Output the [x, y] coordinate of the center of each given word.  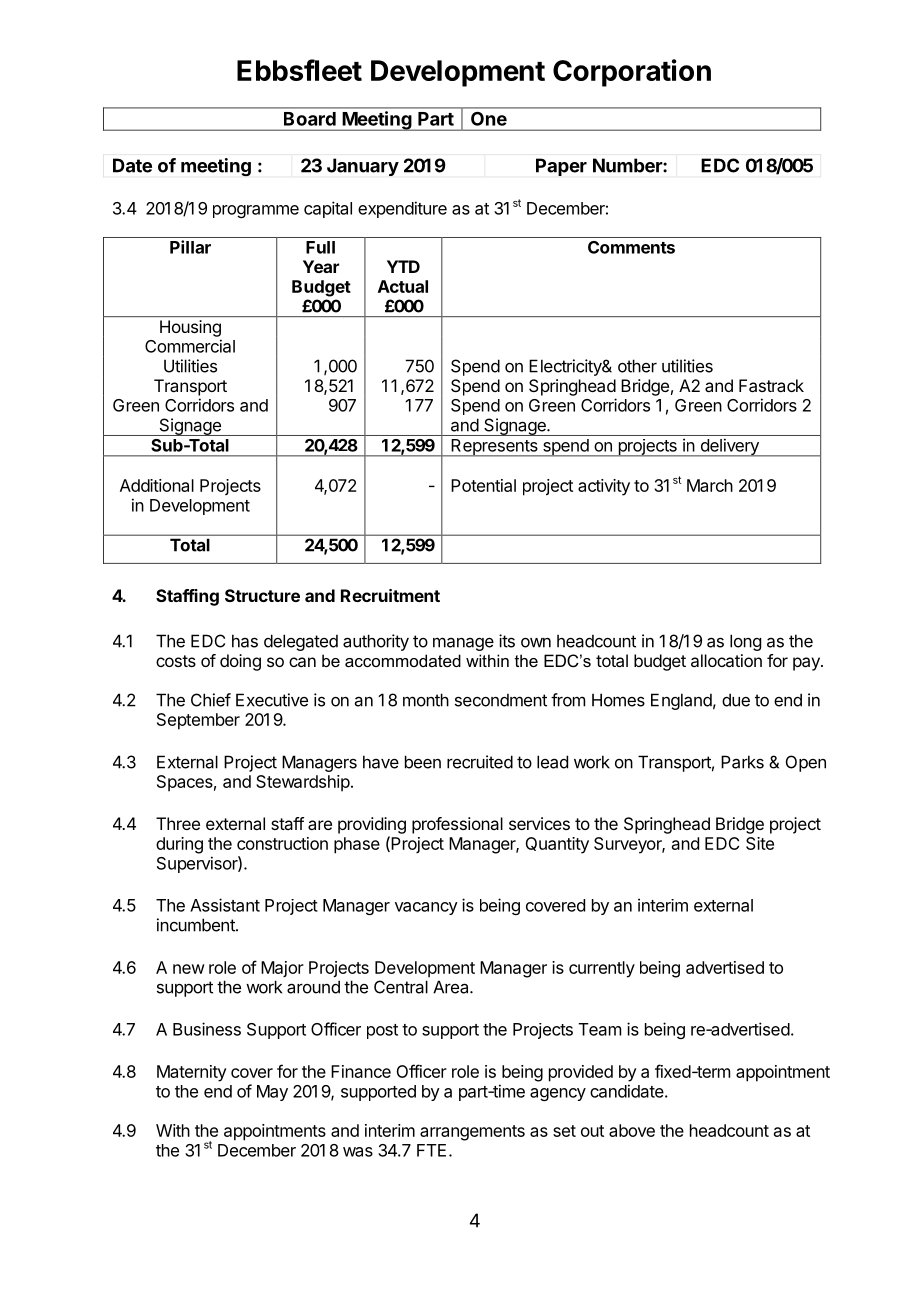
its [507, 641]
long [745, 642]
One [489, 119]
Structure [262, 595]
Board [310, 119]
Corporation [632, 73]
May [272, 1093]
